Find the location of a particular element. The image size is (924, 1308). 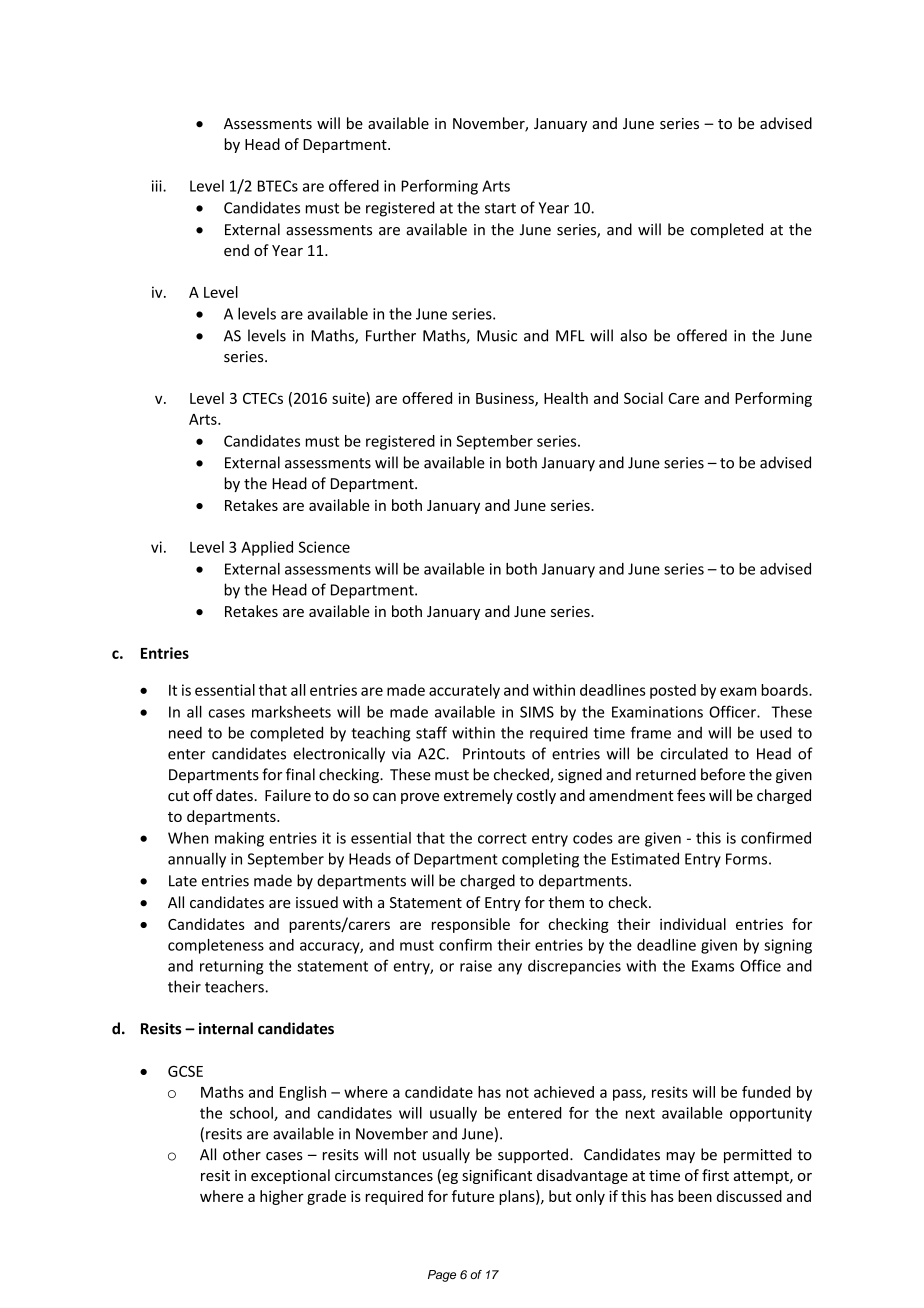

before is located at coordinates (723, 774).
